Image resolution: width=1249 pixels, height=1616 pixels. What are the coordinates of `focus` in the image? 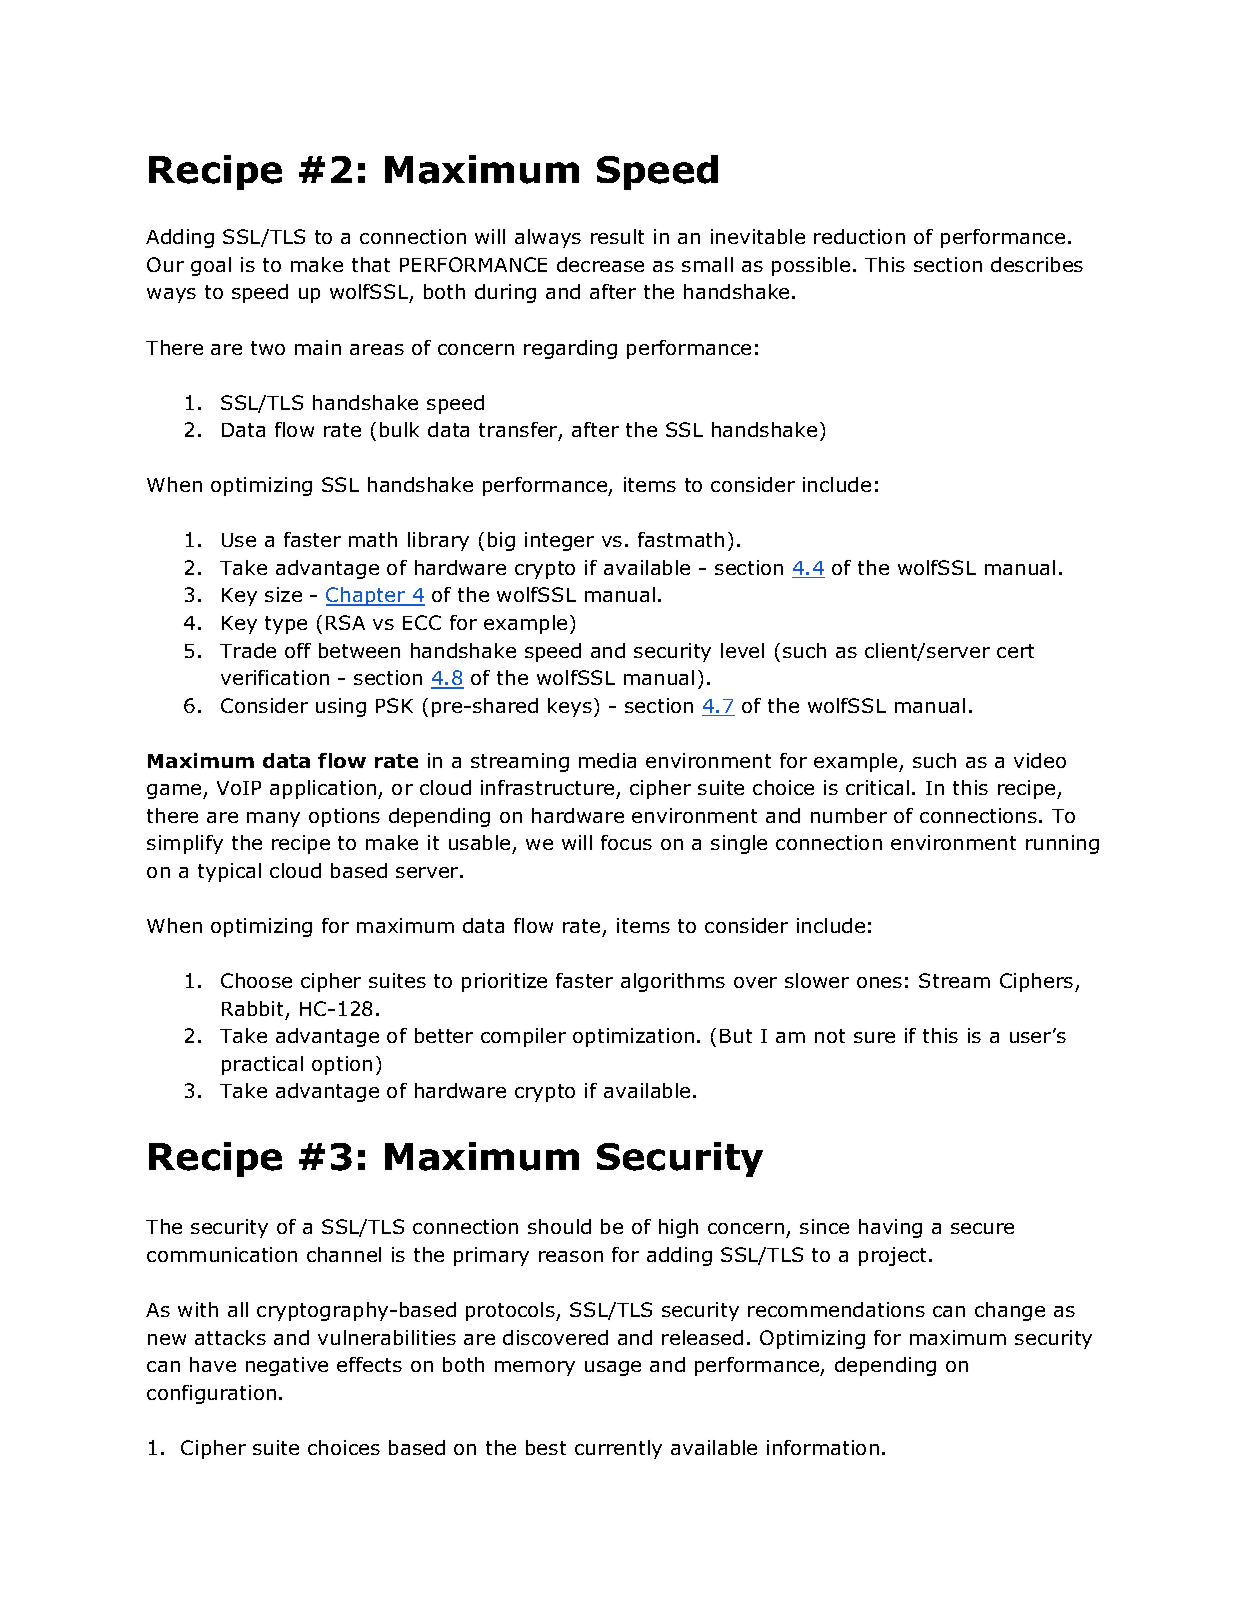 It's located at (626, 842).
